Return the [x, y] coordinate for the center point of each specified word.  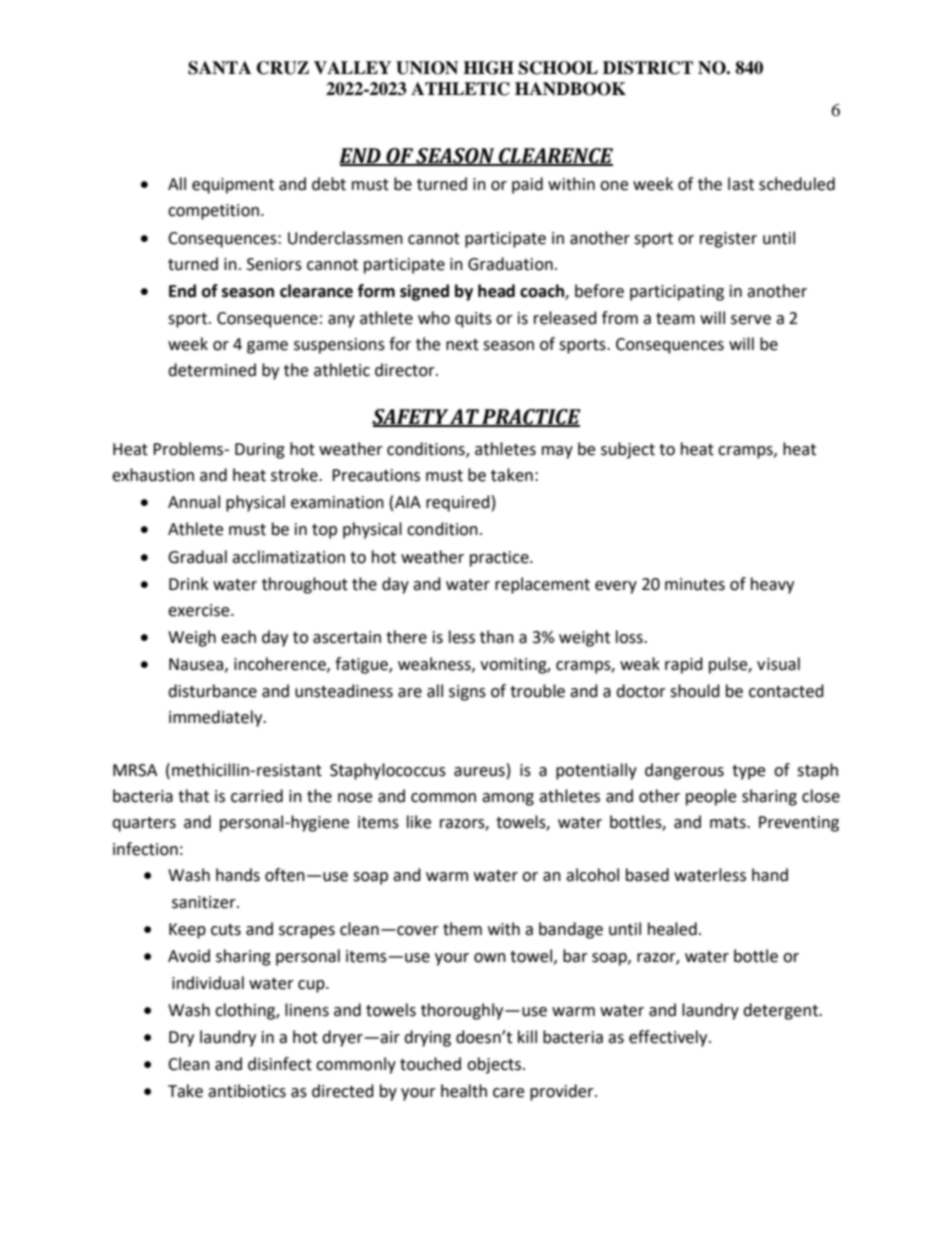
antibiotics [247, 1091]
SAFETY [411, 418]
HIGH [488, 68]
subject [628, 450]
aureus [479, 772]
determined [212, 370]
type [748, 772]
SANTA [219, 68]
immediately [217, 718]
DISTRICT [648, 68]
